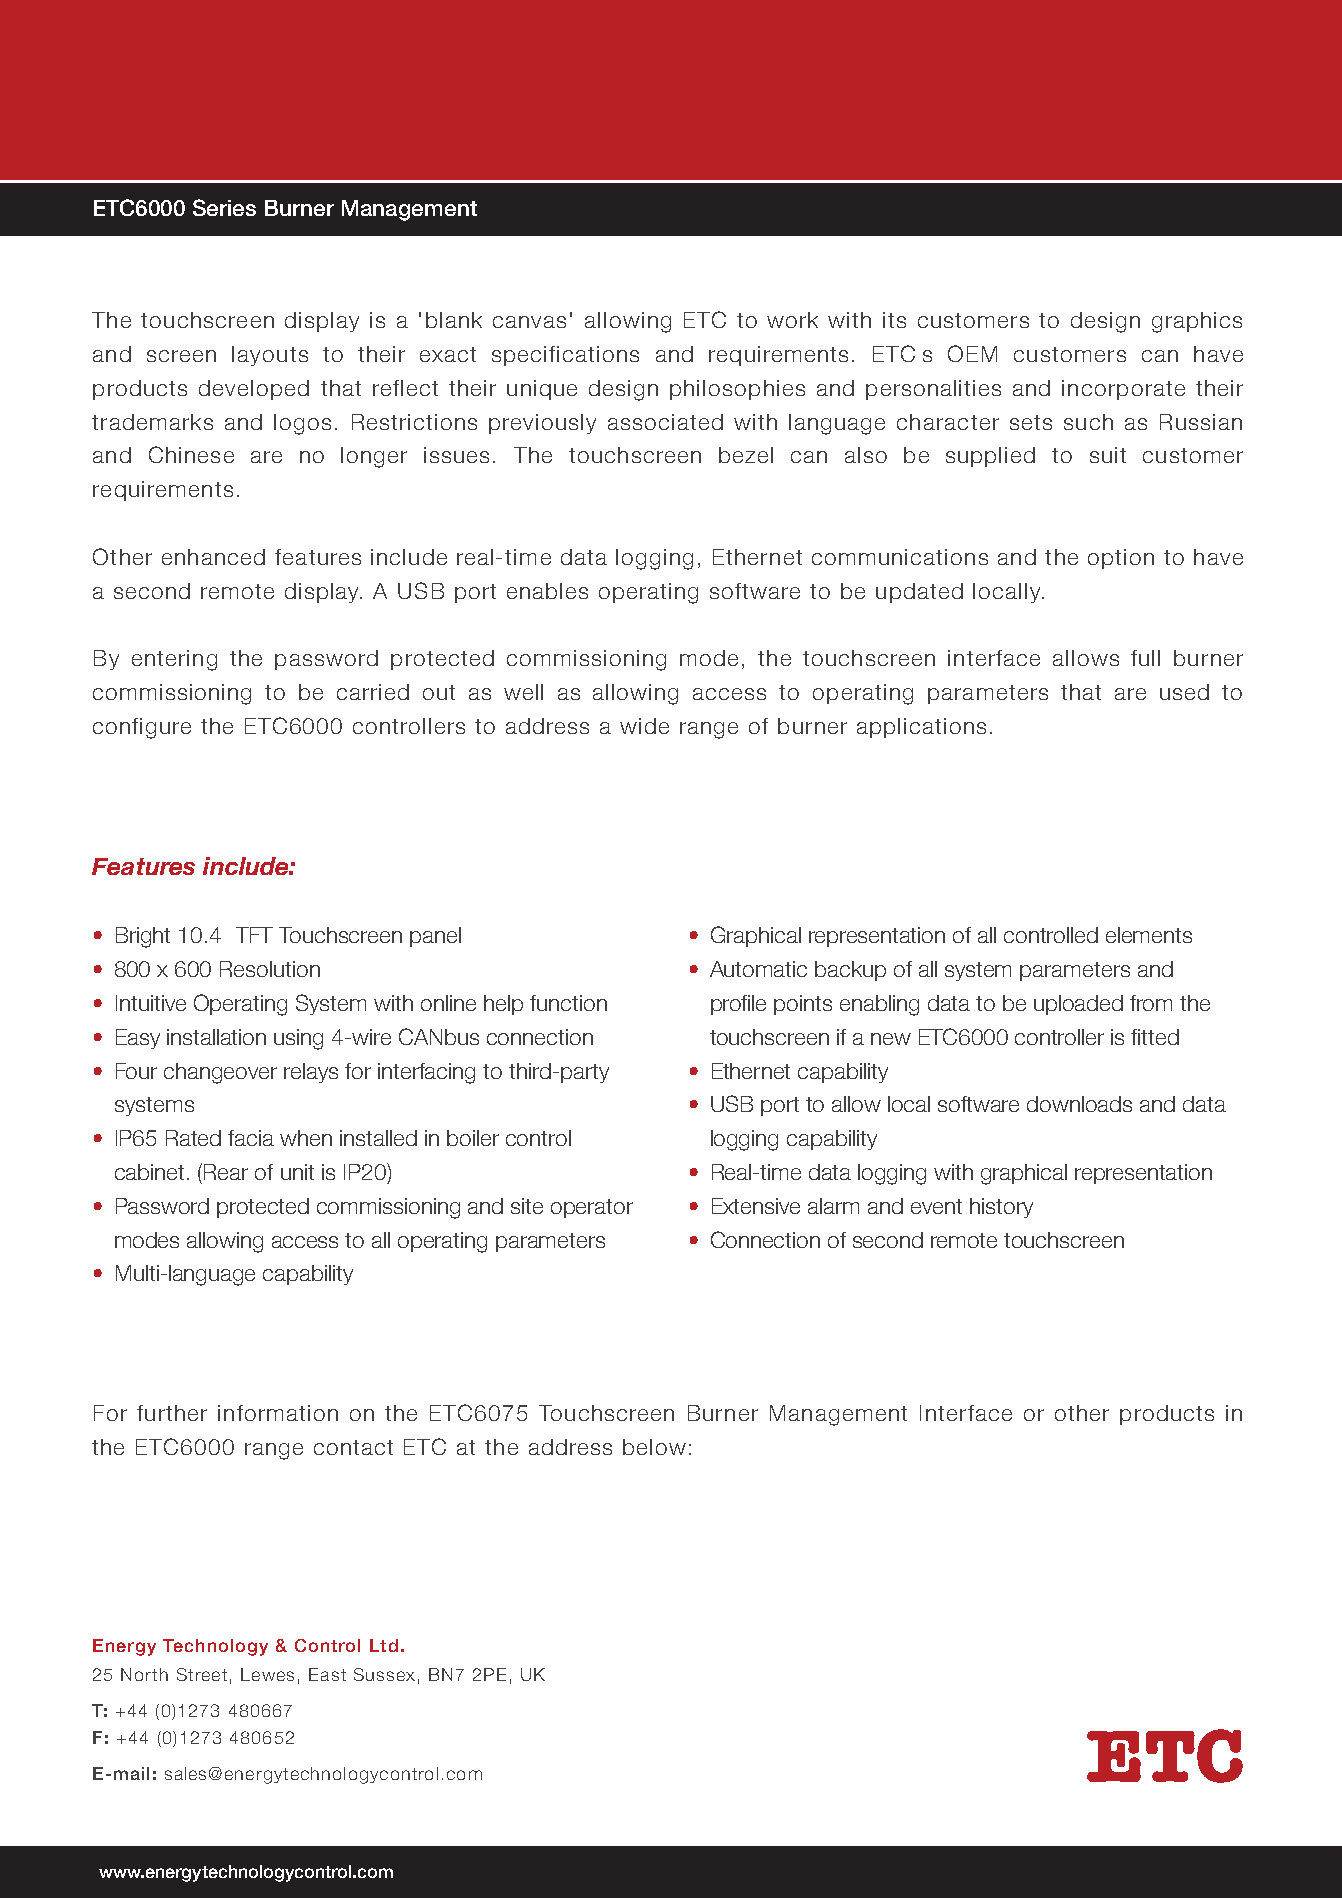 This screenshot has width=1342, height=1898. I want to click on work, so click(792, 320).
